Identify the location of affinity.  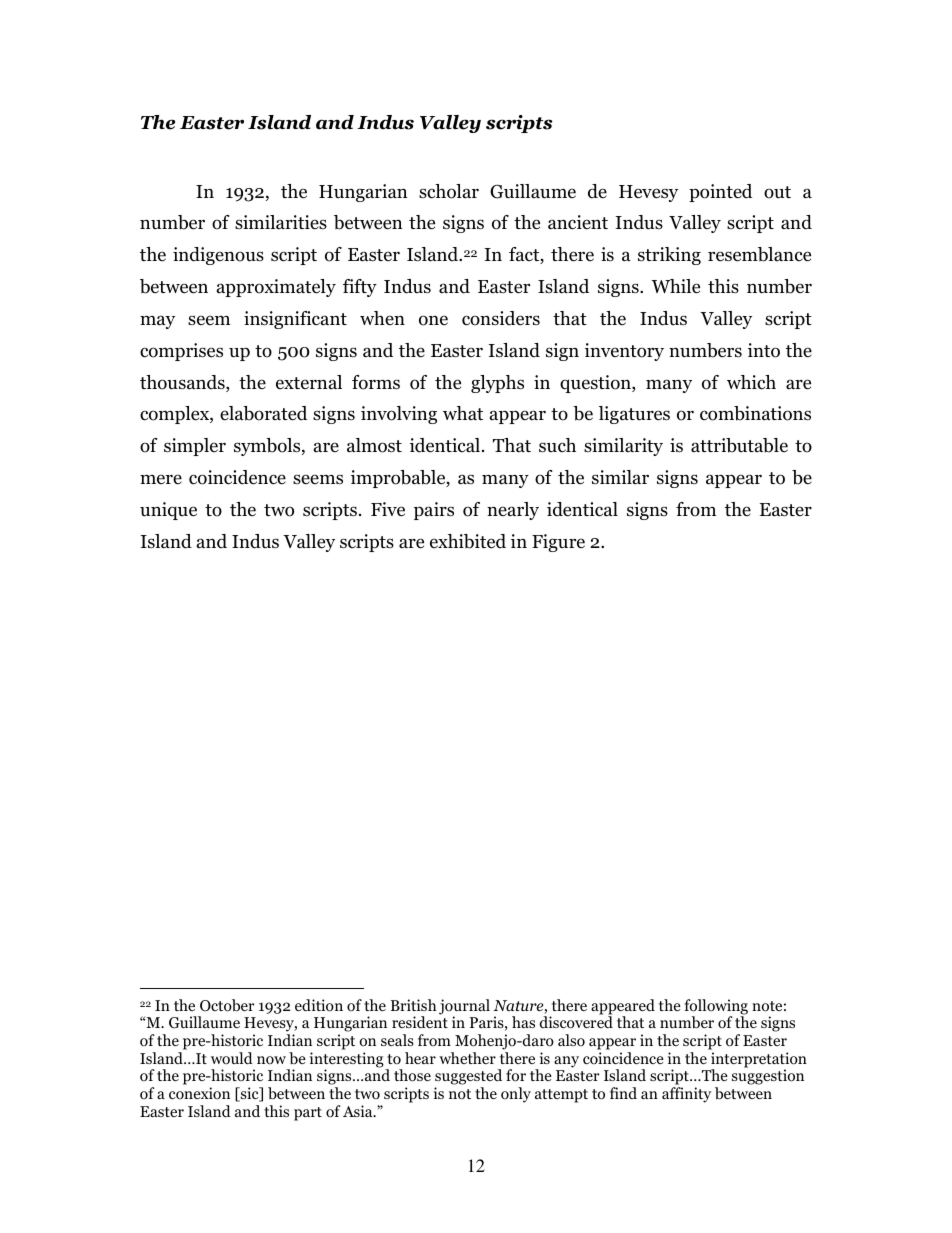
(686, 1095).
